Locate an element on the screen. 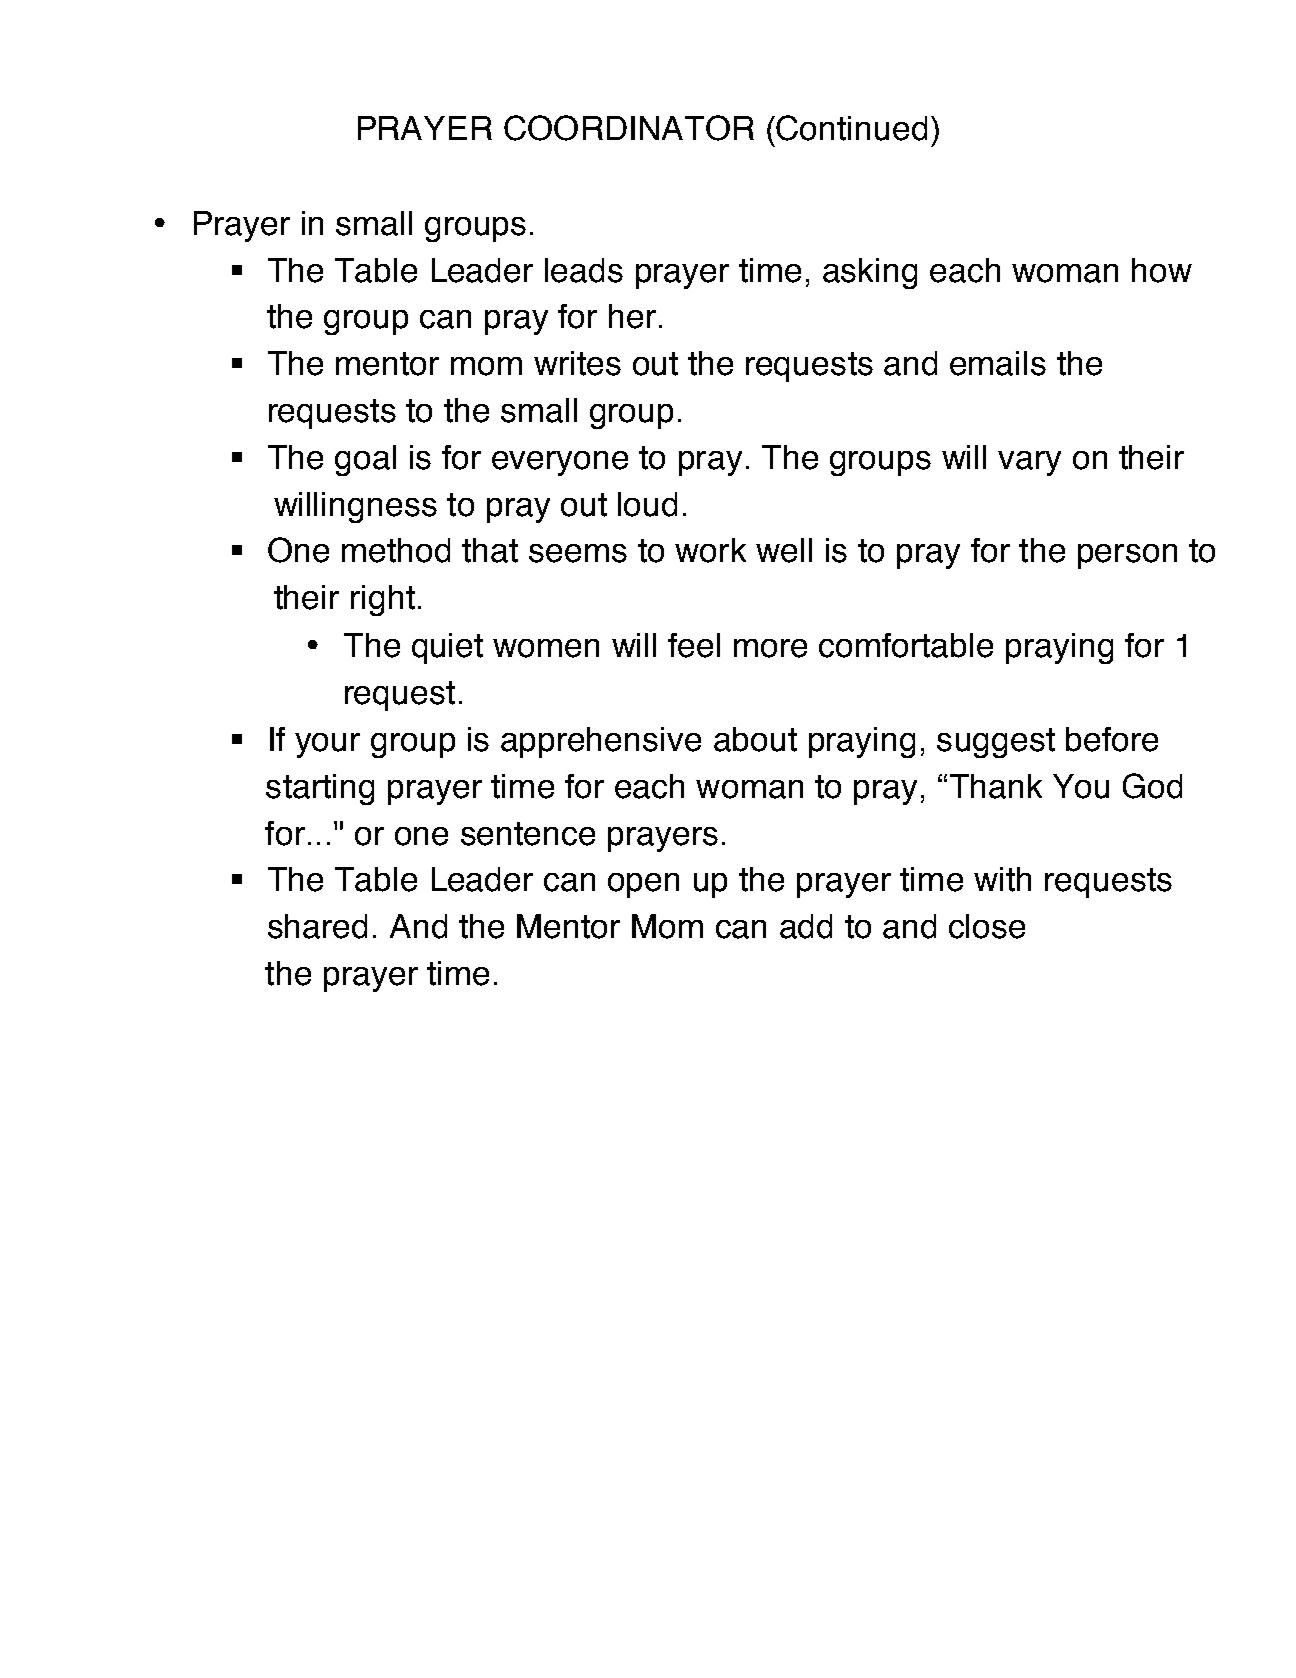 Image resolution: width=1296 pixels, height=1678 pixels. person is located at coordinates (1127, 556).
